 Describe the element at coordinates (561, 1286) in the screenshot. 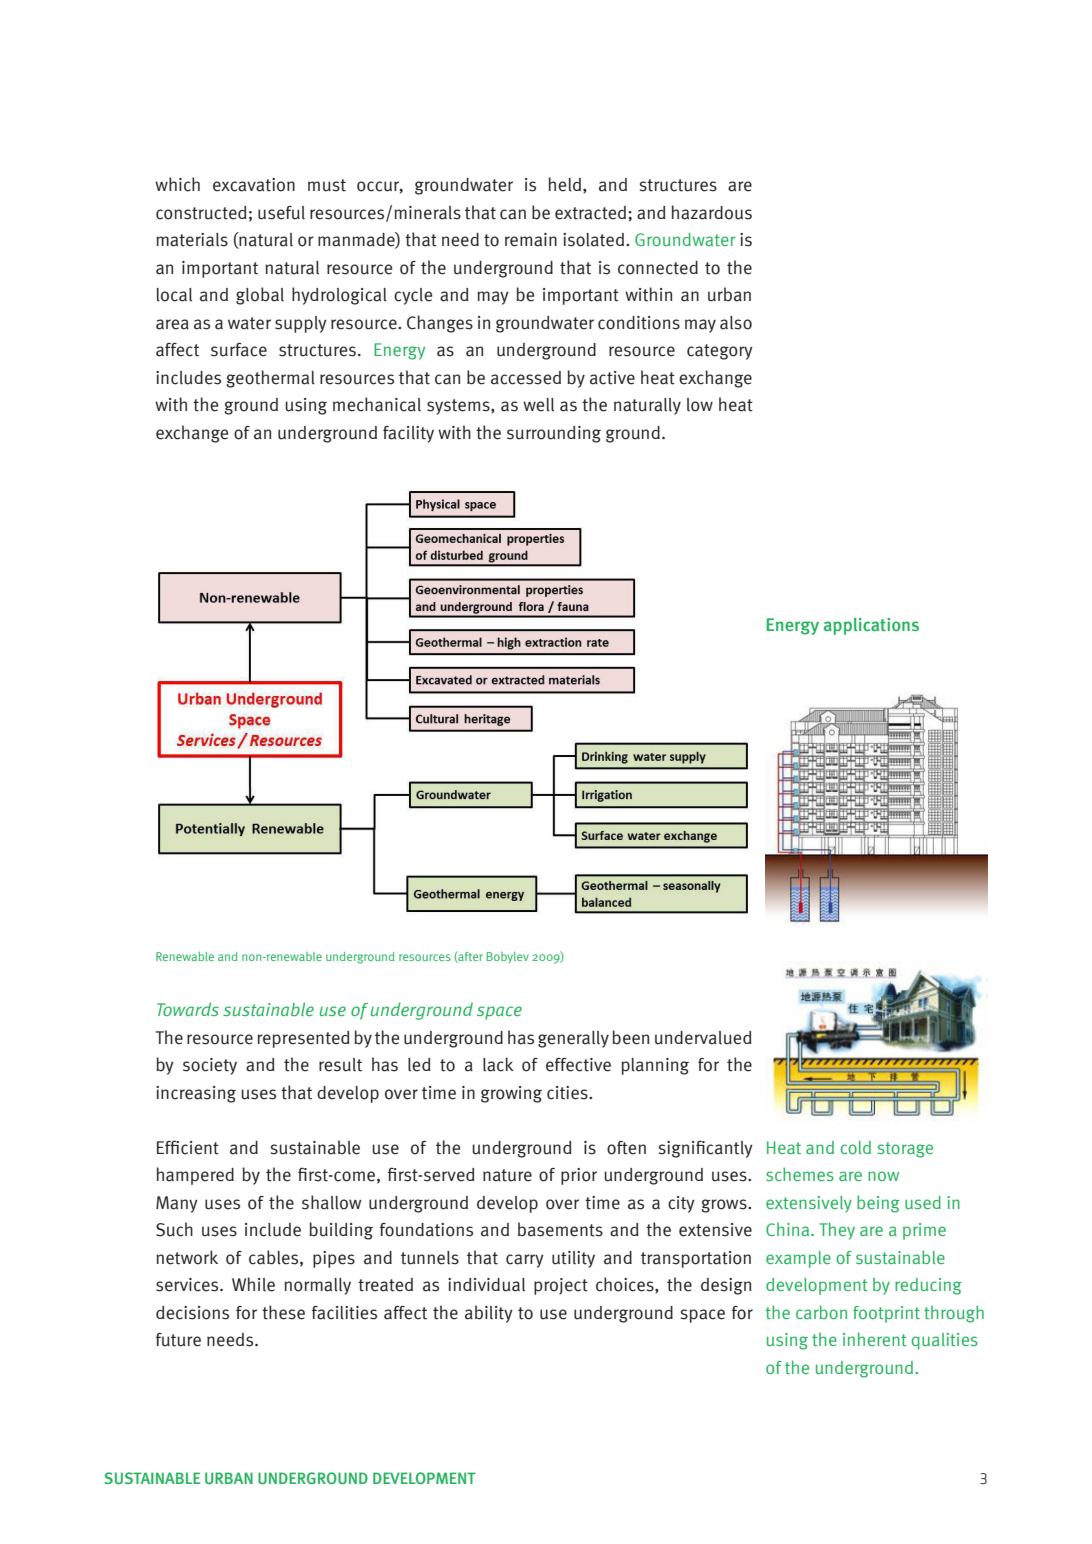

I see `project` at that location.
